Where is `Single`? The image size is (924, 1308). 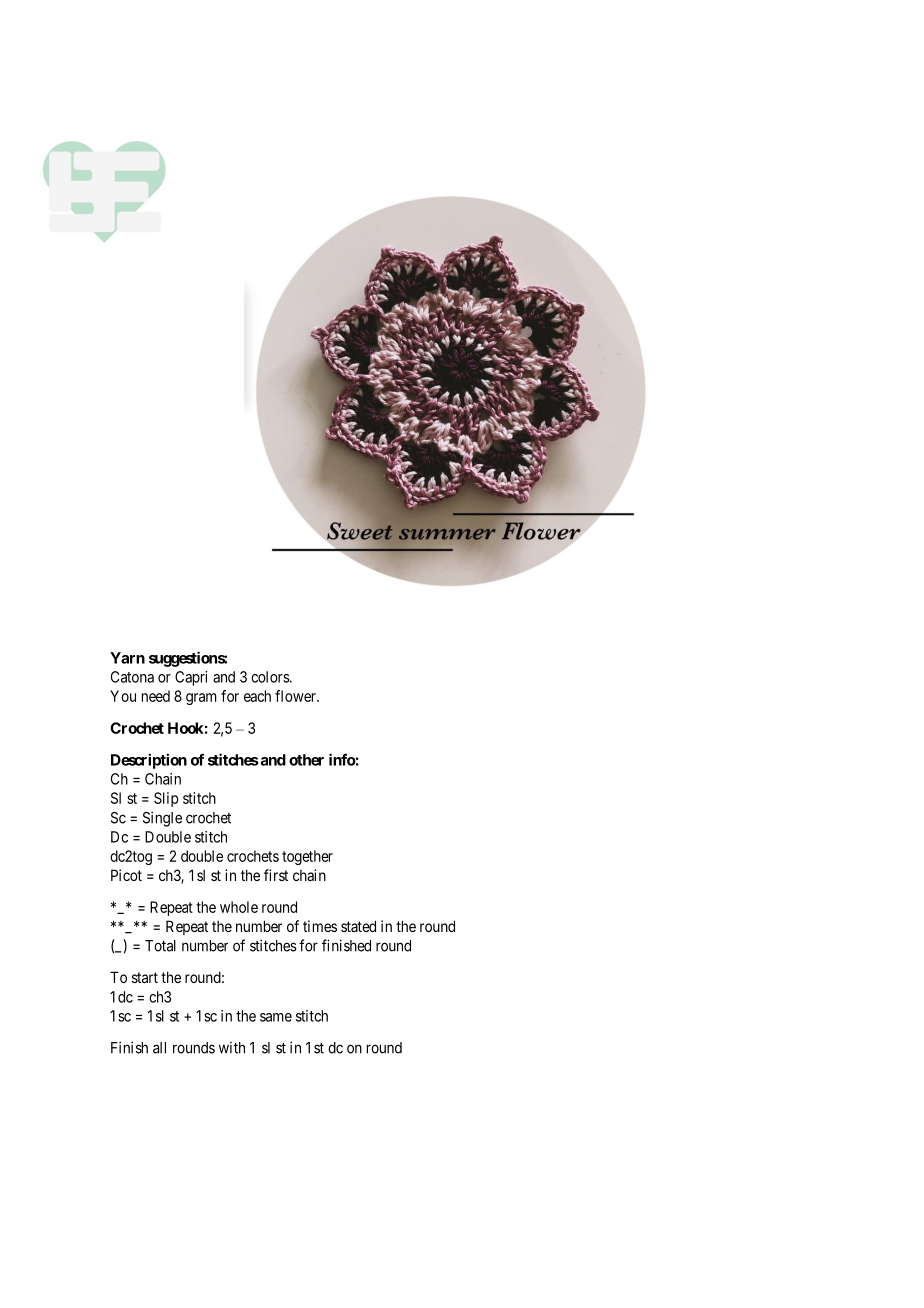 Single is located at coordinates (162, 819).
